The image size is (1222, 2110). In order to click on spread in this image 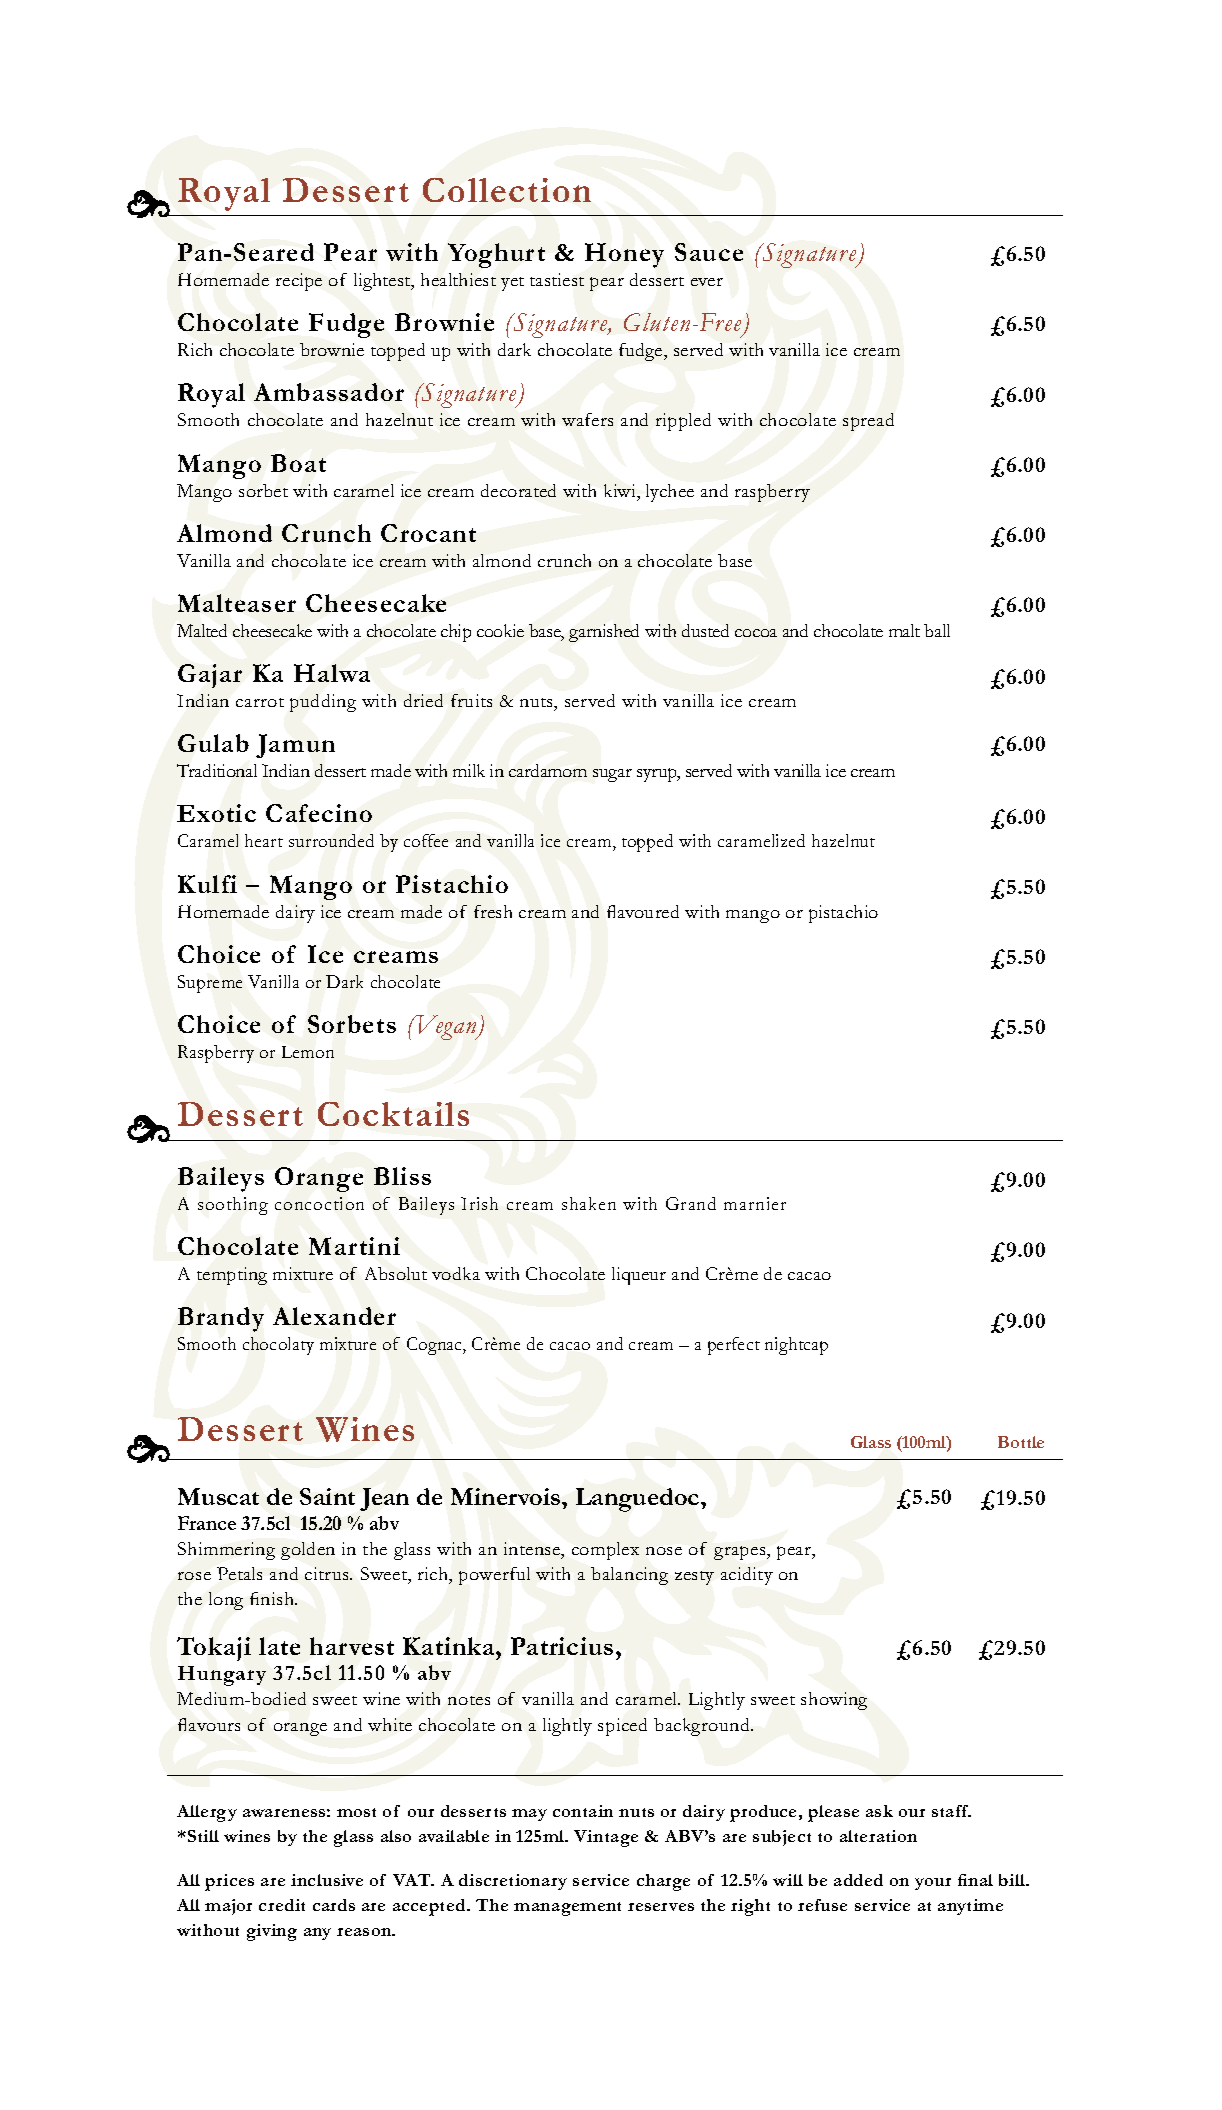, I will do `click(868, 422)`.
